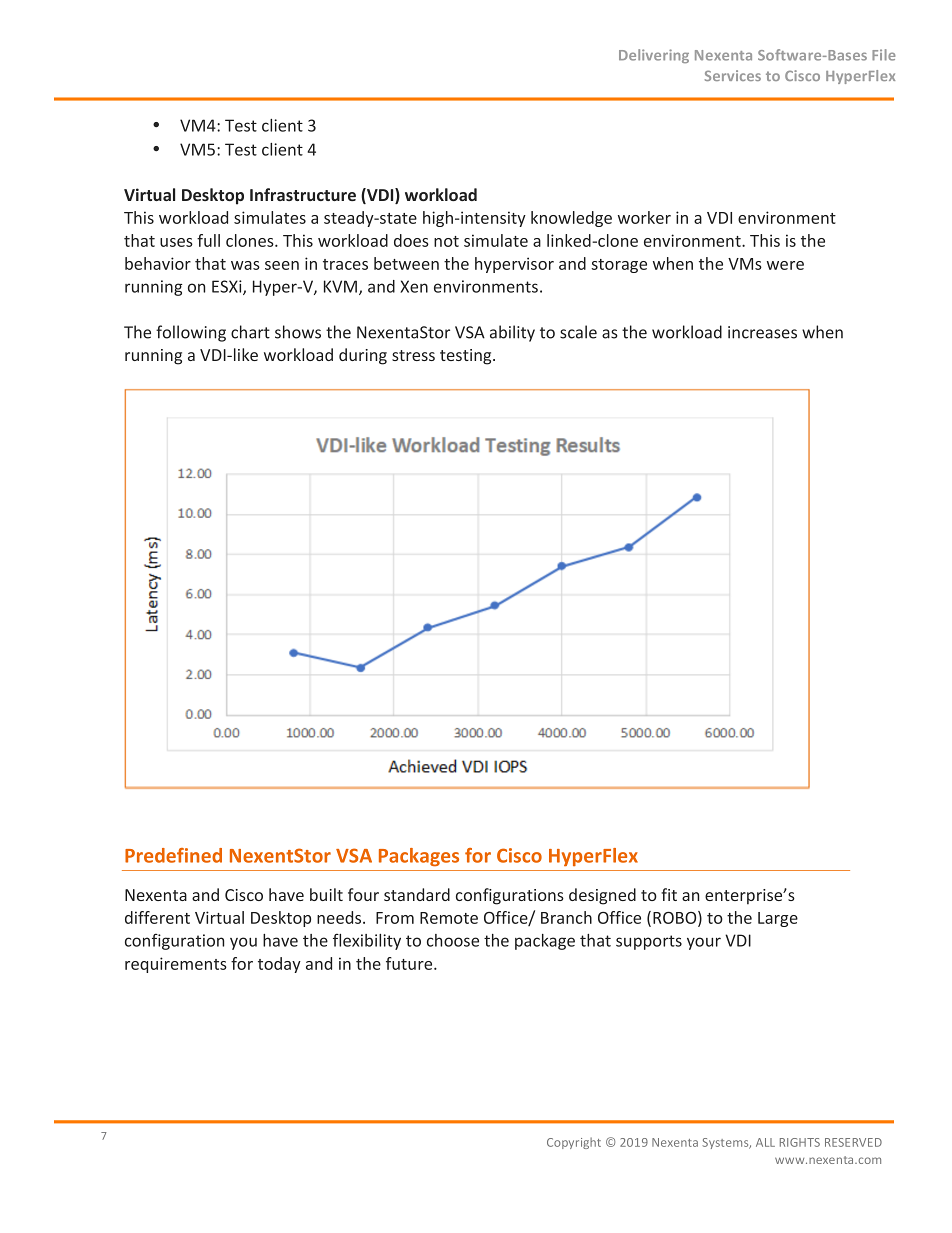 Image resolution: width=952 pixels, height=1233 pixels. Describe the element at coordinates (733, 75) in the image. I see `Services` at that location.
